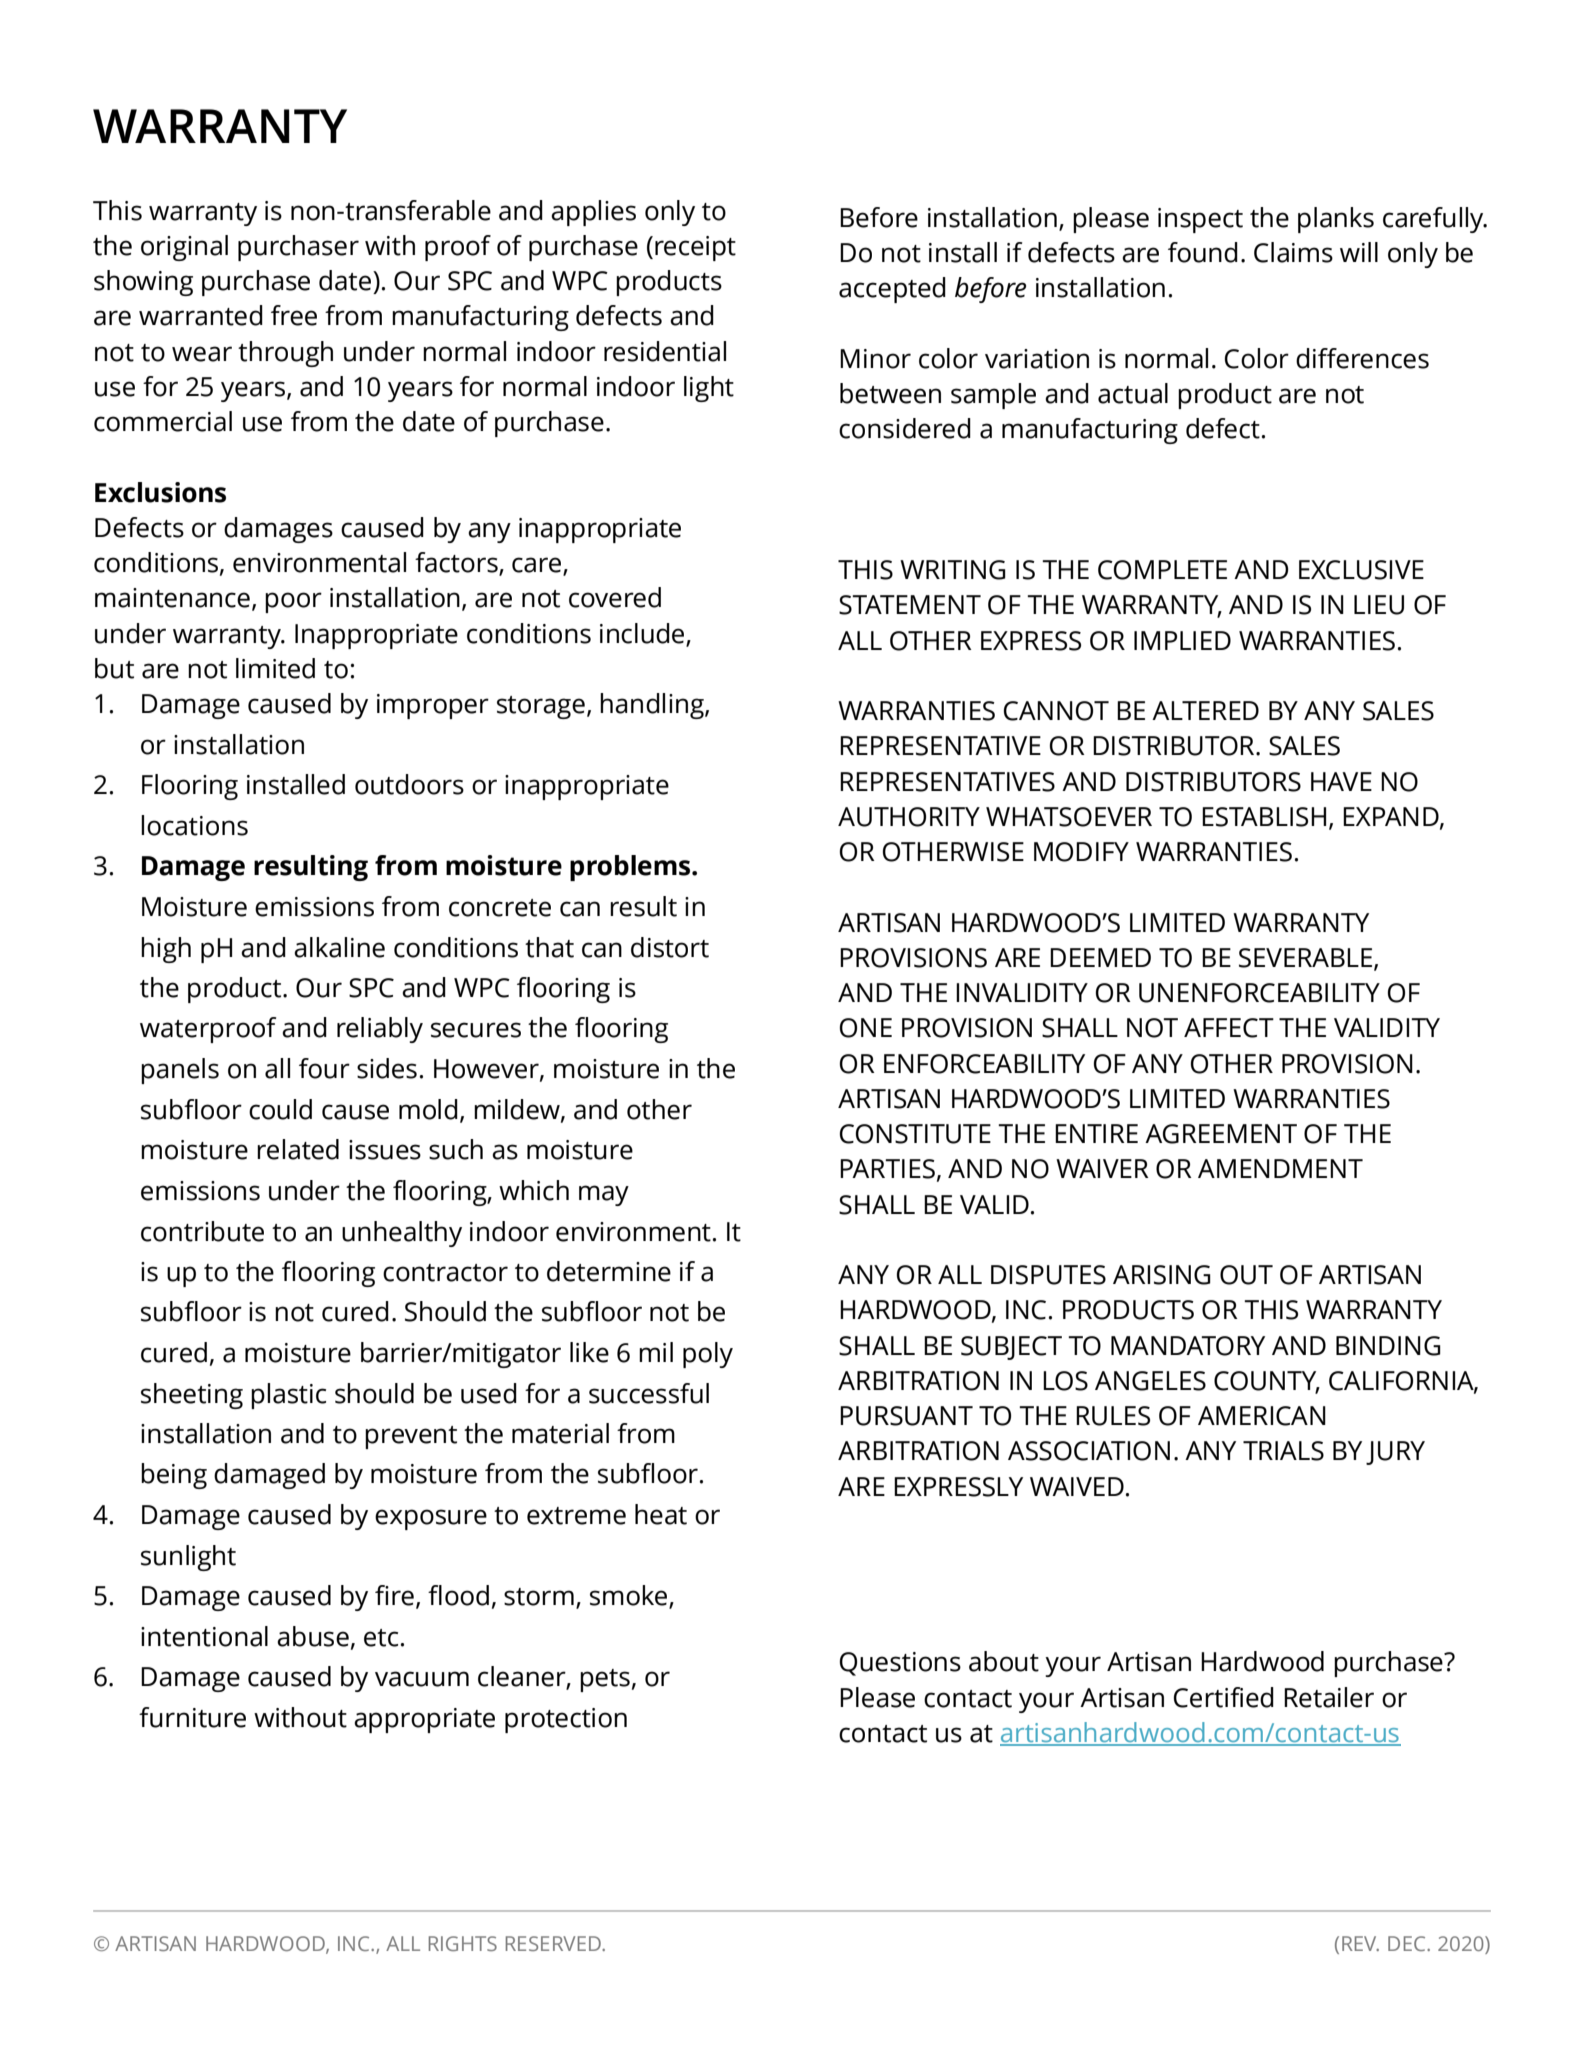 This screenshot has width=1584, height=2050. Describe the element at coordinates (866, 1028) in the screenshot. I see `ONE` at that location.
